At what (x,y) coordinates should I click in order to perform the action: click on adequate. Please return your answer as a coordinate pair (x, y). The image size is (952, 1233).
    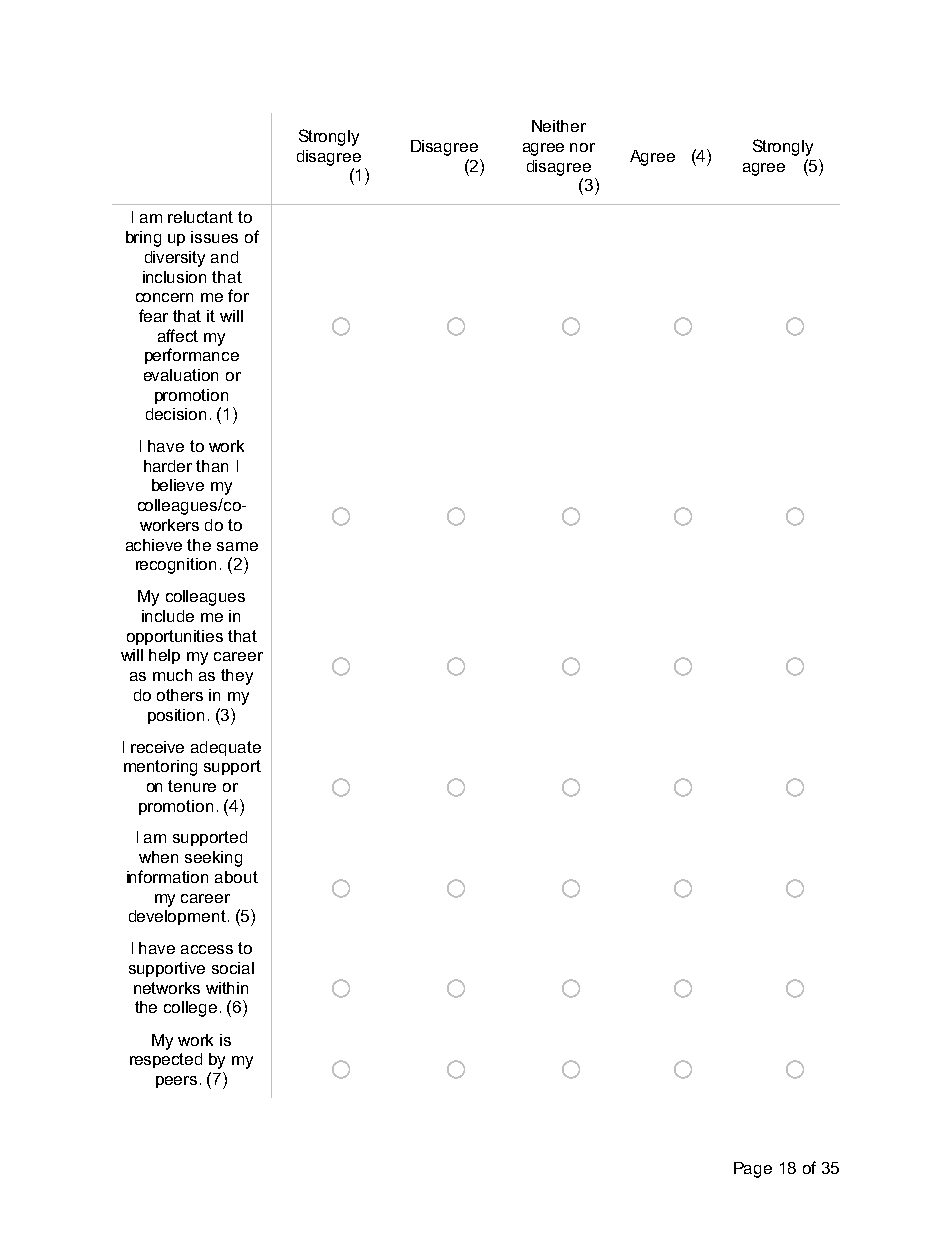
    Looking at the image, I should click on (226, 748).
